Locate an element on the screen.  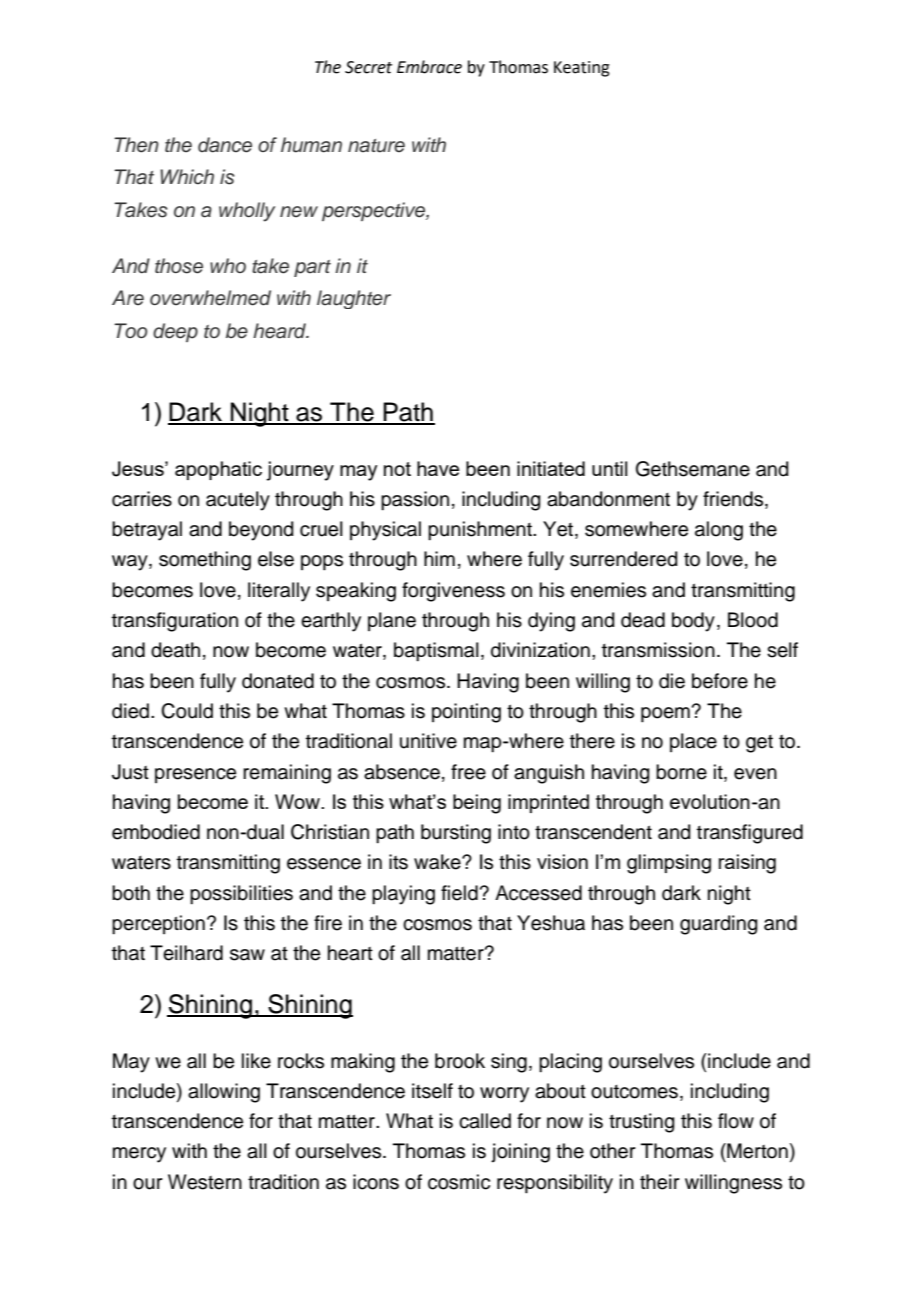
their is located at coordinates (660, 1182).
